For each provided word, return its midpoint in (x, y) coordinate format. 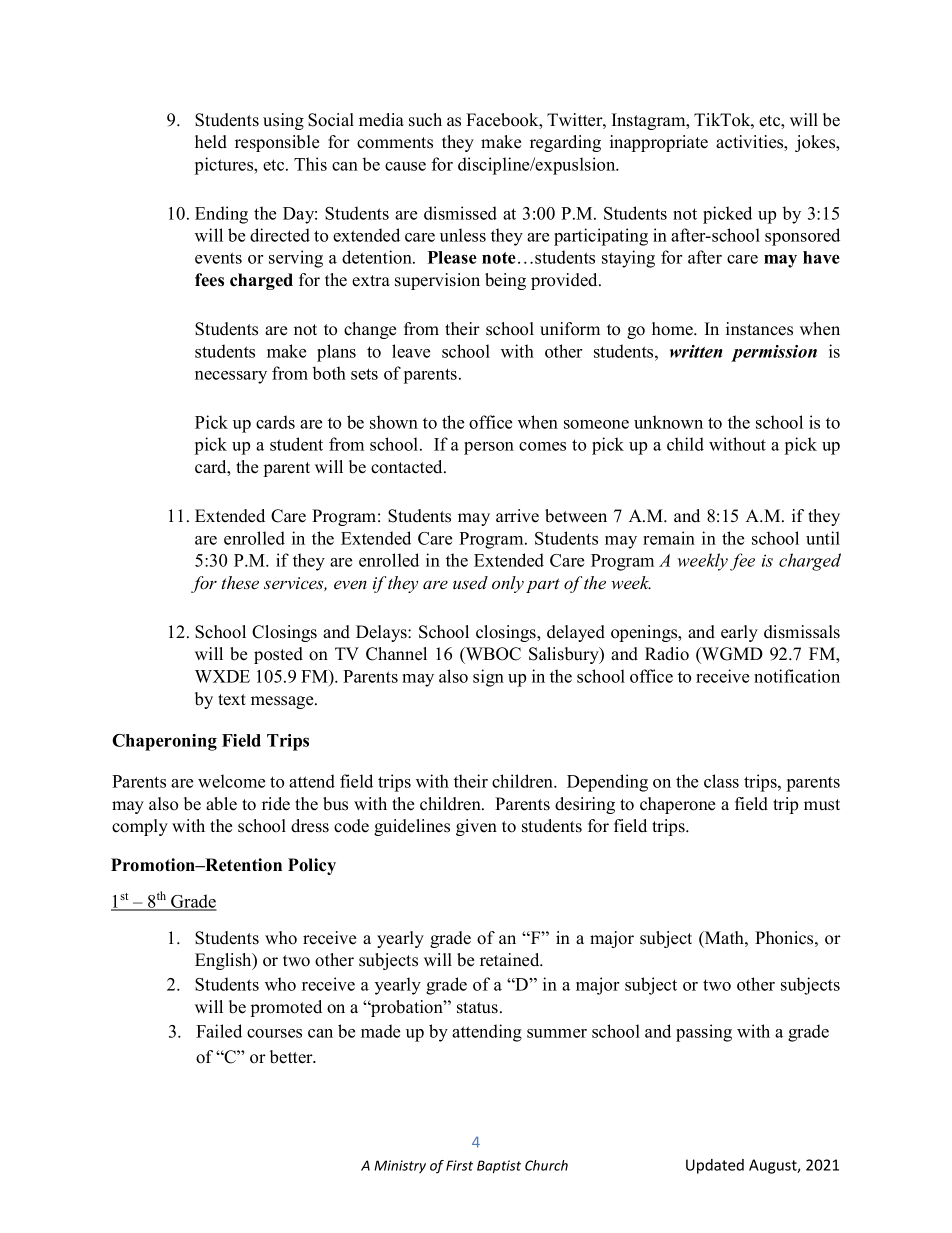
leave (411, 351)
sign (488, 678)
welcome (231, 781)
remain (669, 538)
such (425, 120)
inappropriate (659, 143)
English (224, 961)
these (240, 583)
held (211, 142)
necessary (231, 377)
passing (704, 1033)
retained (511, 960)
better (292, 1057)
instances (759, 329)
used (470, 583)
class (721, 781)
